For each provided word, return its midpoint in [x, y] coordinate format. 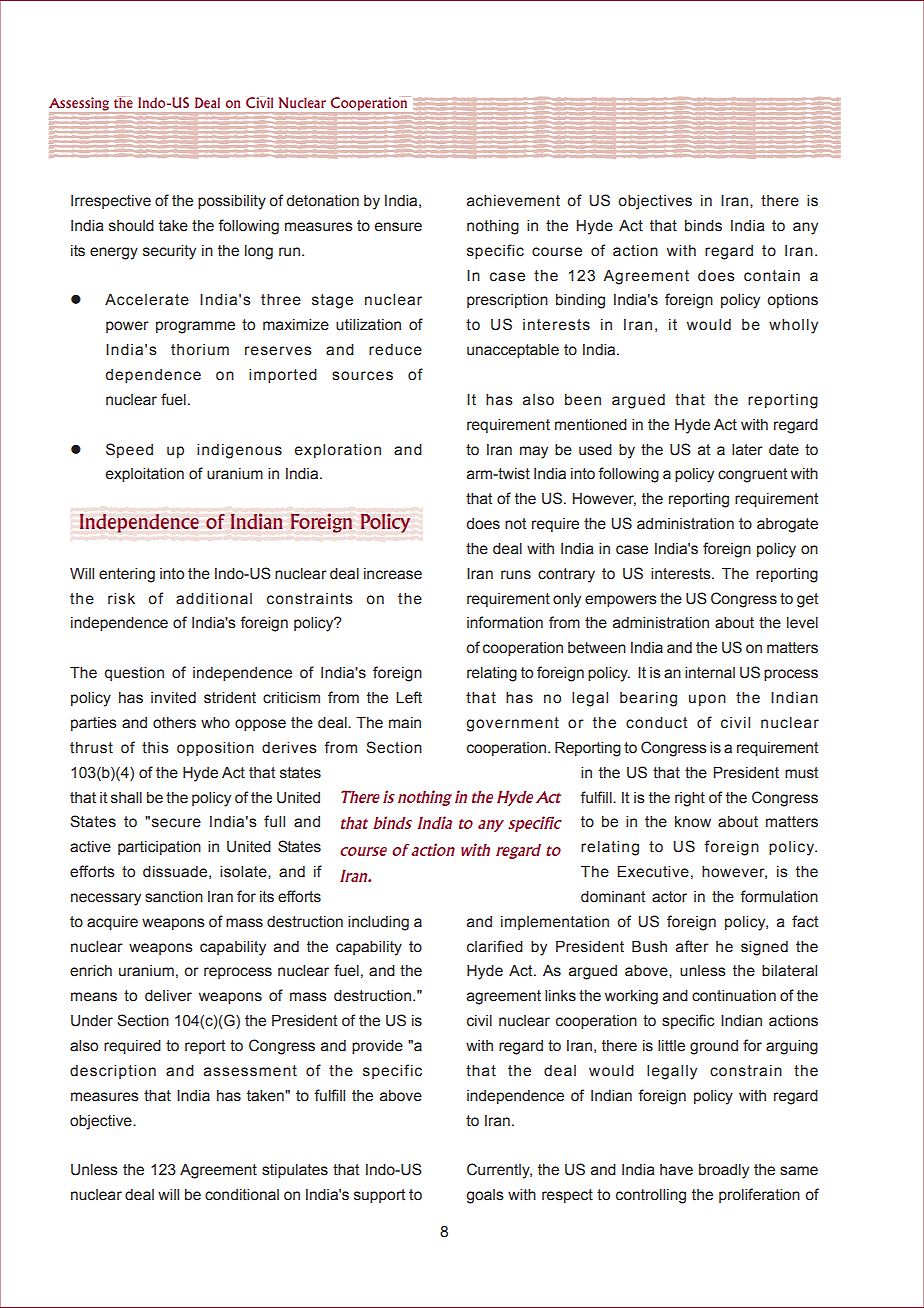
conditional [242, 1195]
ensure [398, 227]
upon [707, 700]
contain [772, 276]
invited [173, 698]
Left [409, 697]
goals [485, 1196]
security [169, 252]
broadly [724, 1171]
